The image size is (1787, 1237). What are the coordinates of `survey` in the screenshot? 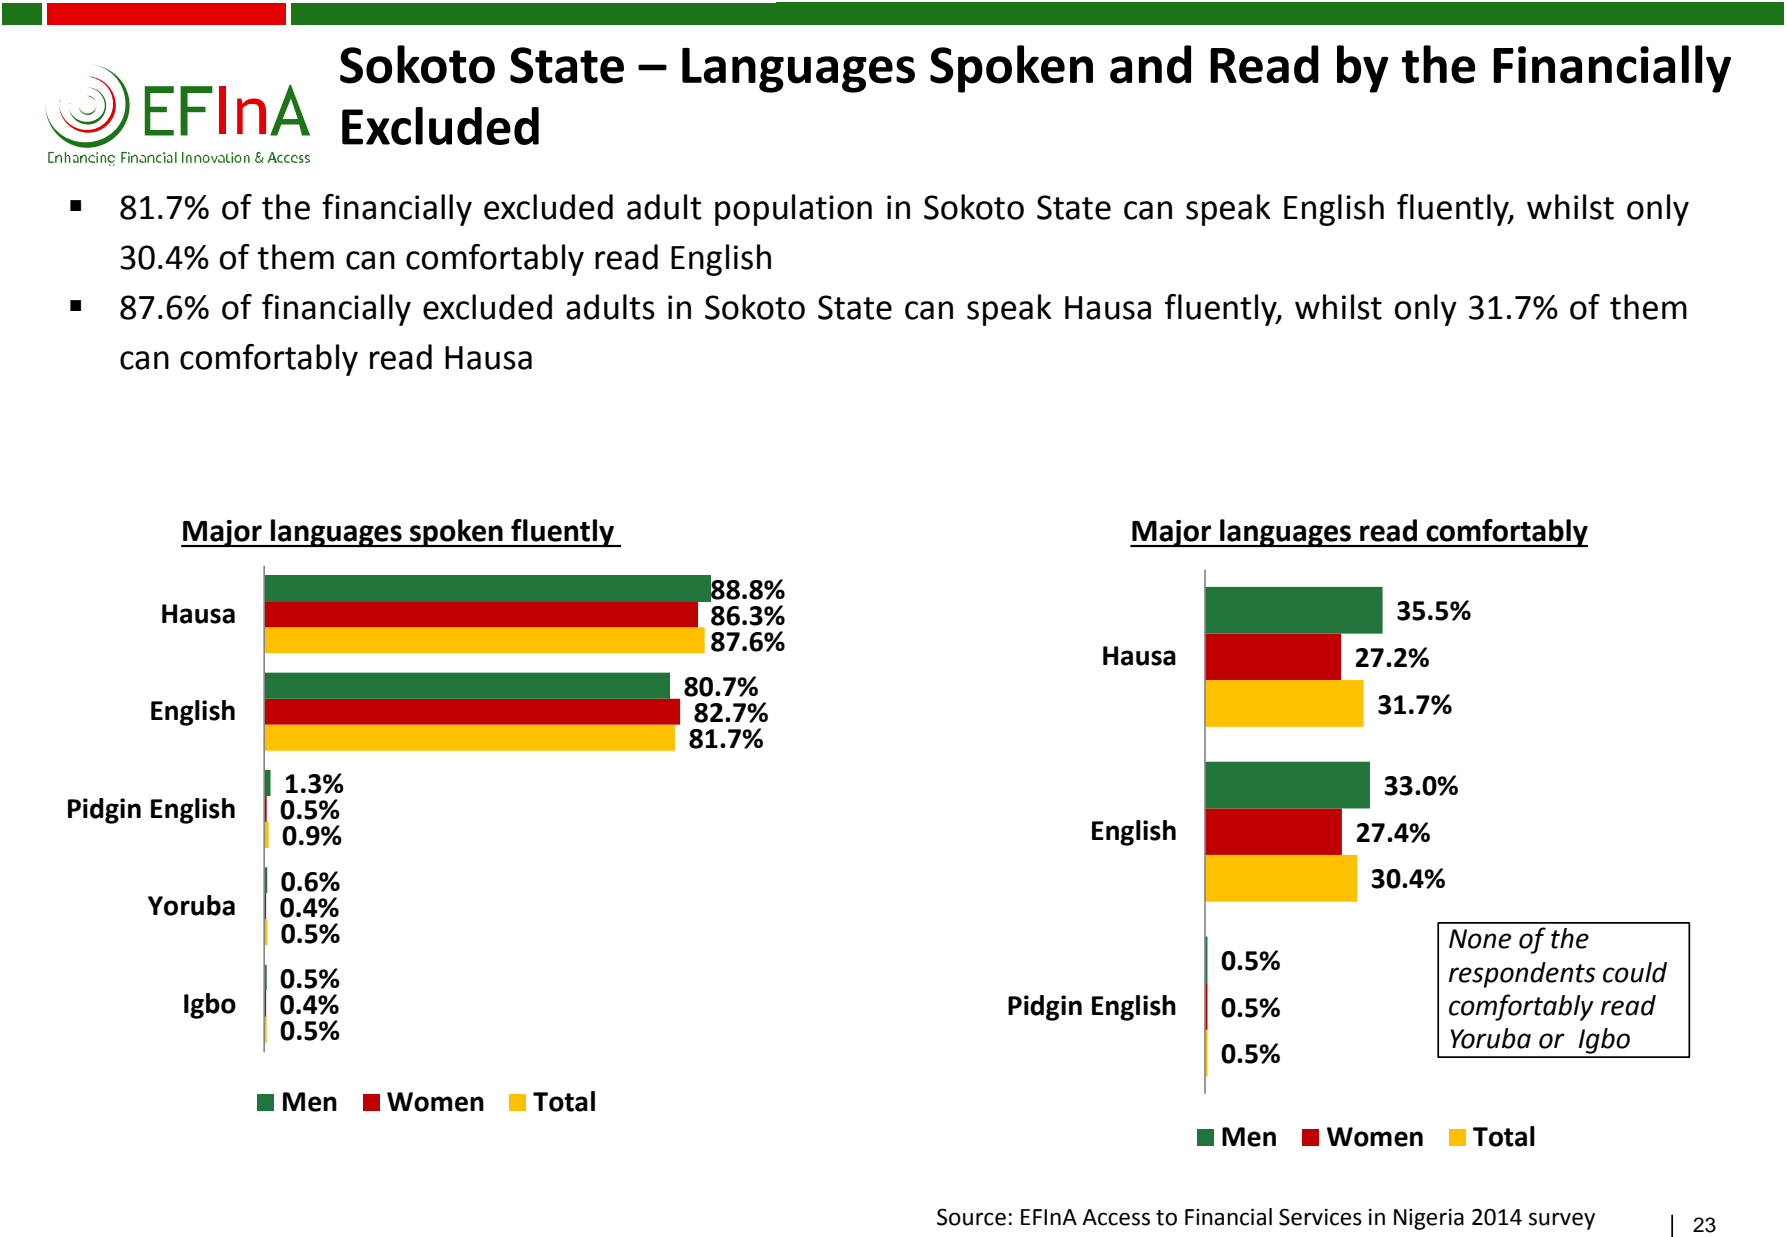 It's located at (1562, 1221).
